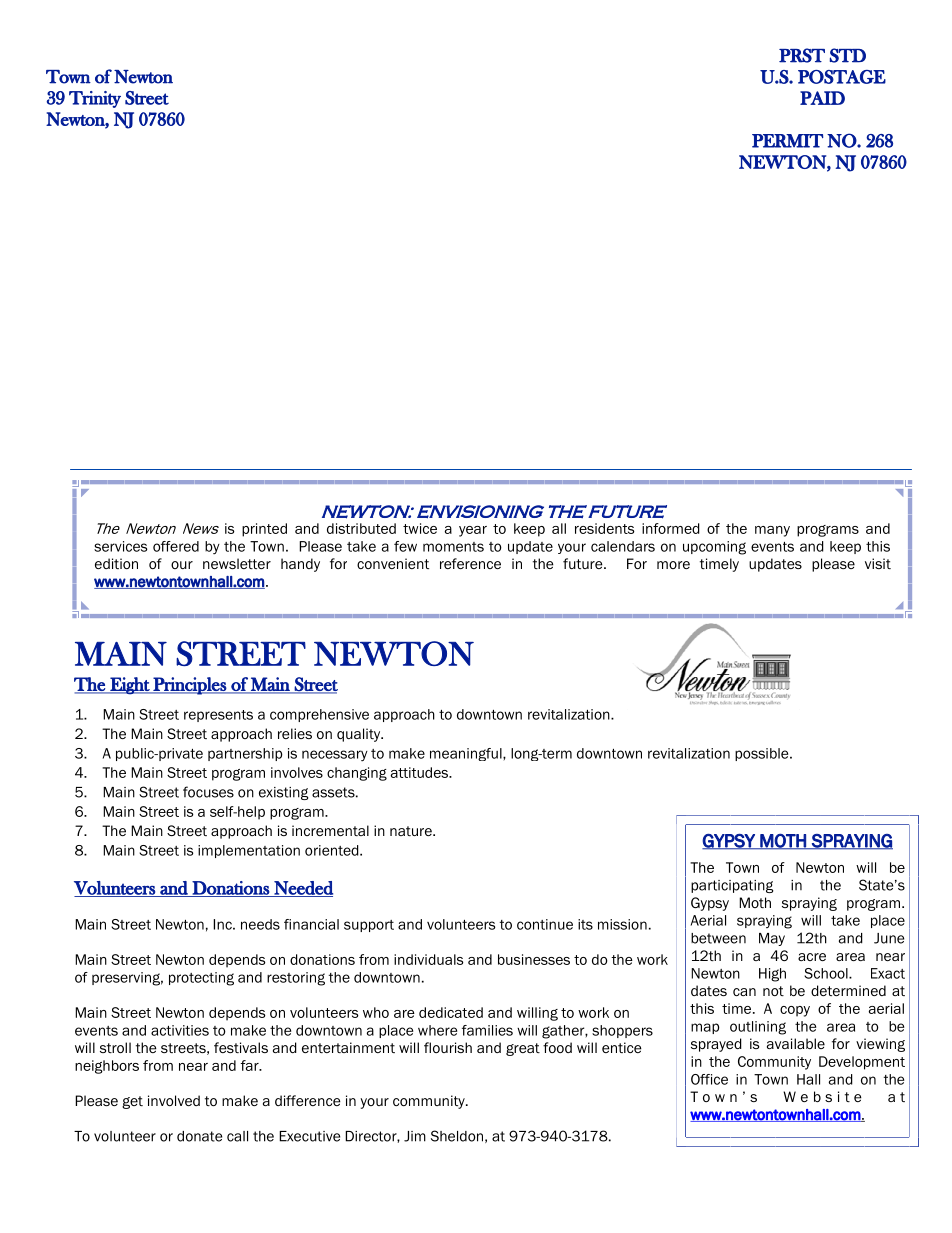 The height and width of the image is (1233, 952). What do you see at coordinates (176, 546) in the image?
I see `offered` at bounding box center [176, 546].
